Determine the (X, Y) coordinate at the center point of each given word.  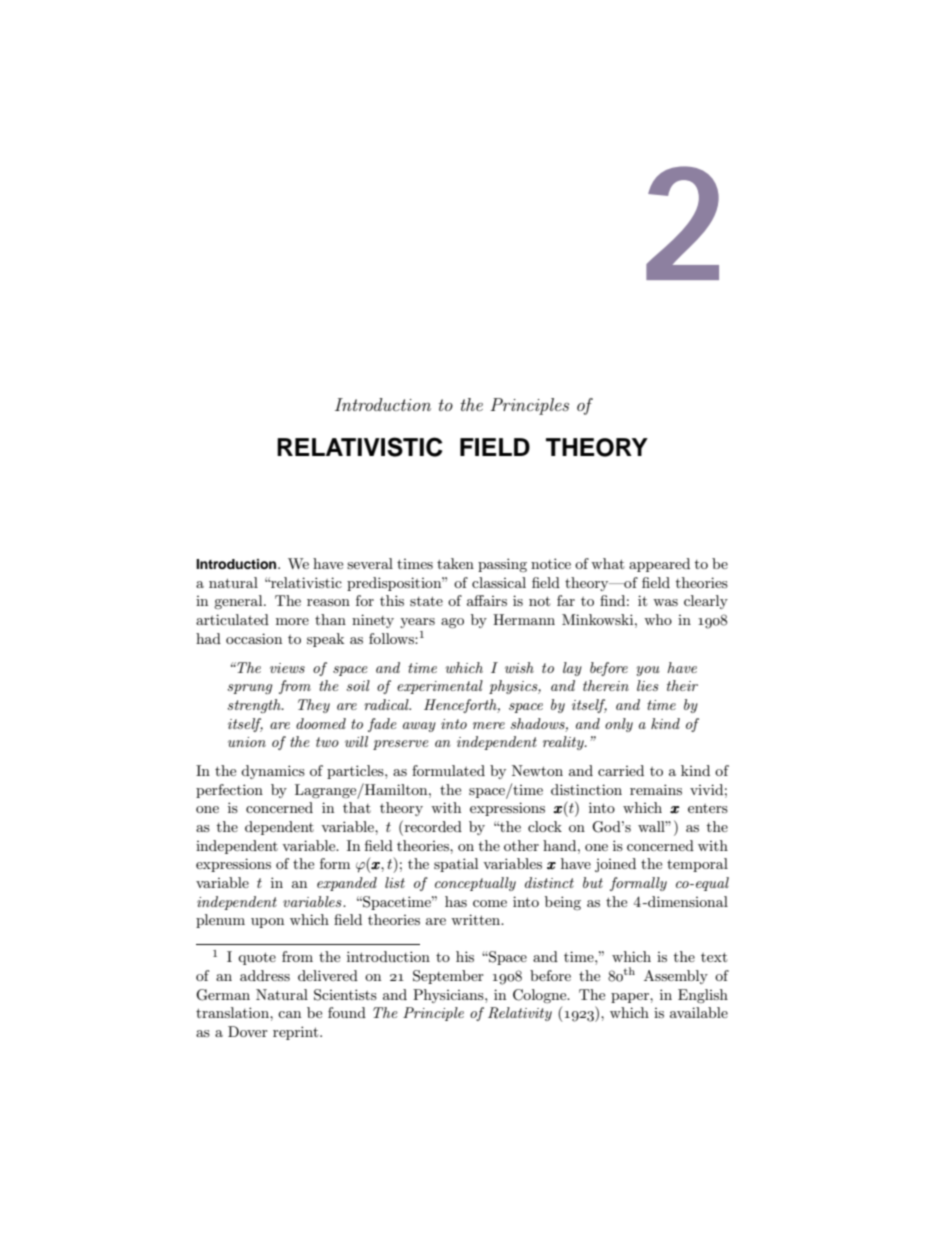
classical (499, 582)
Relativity (520, 1014)
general (239, 602)
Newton (537, 770)
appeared (659, 565)
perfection (229, 791)
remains (656, 789)
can (289, 1014)
